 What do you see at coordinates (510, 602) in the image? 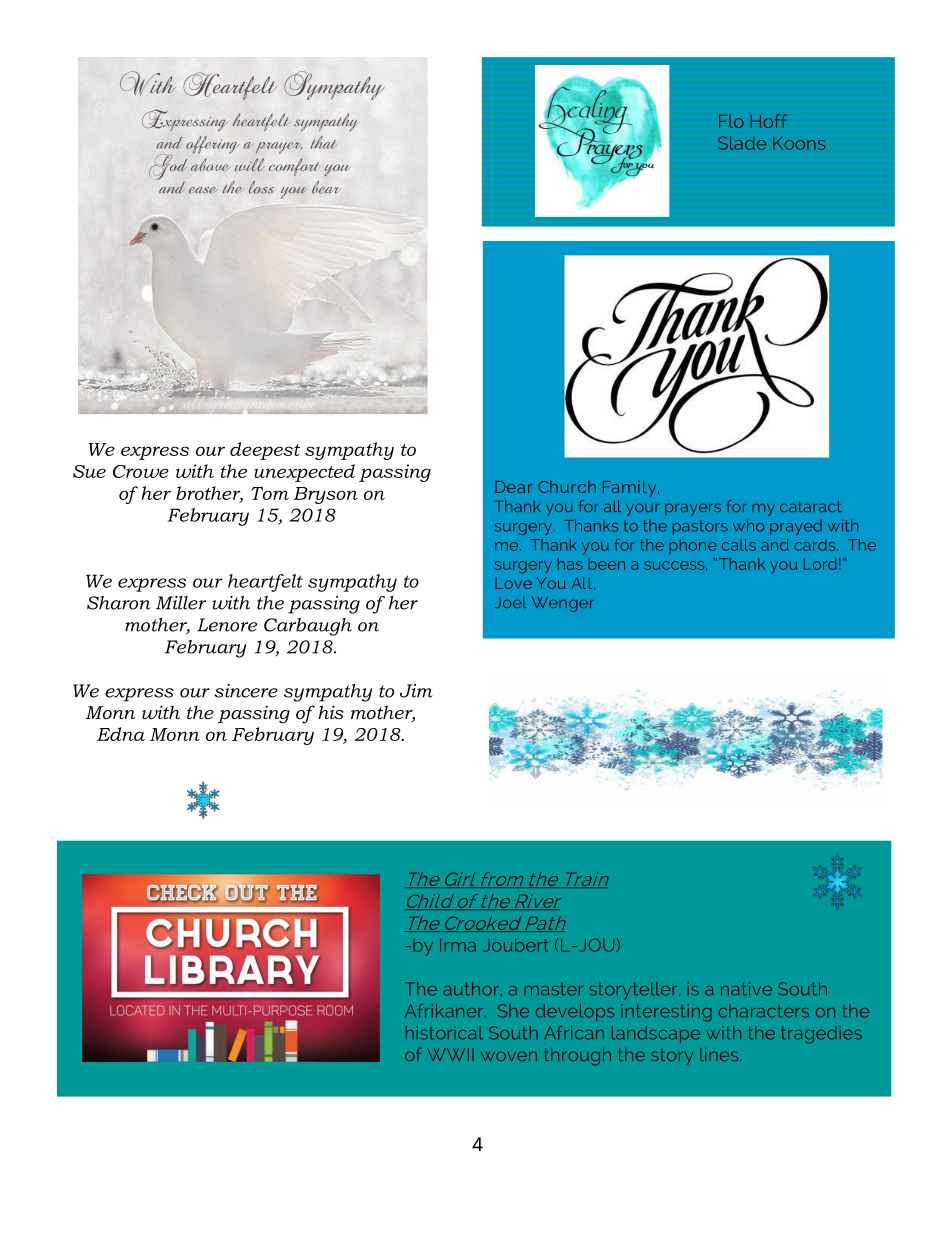
I see `Joel` at bounding box center [510, 602].
